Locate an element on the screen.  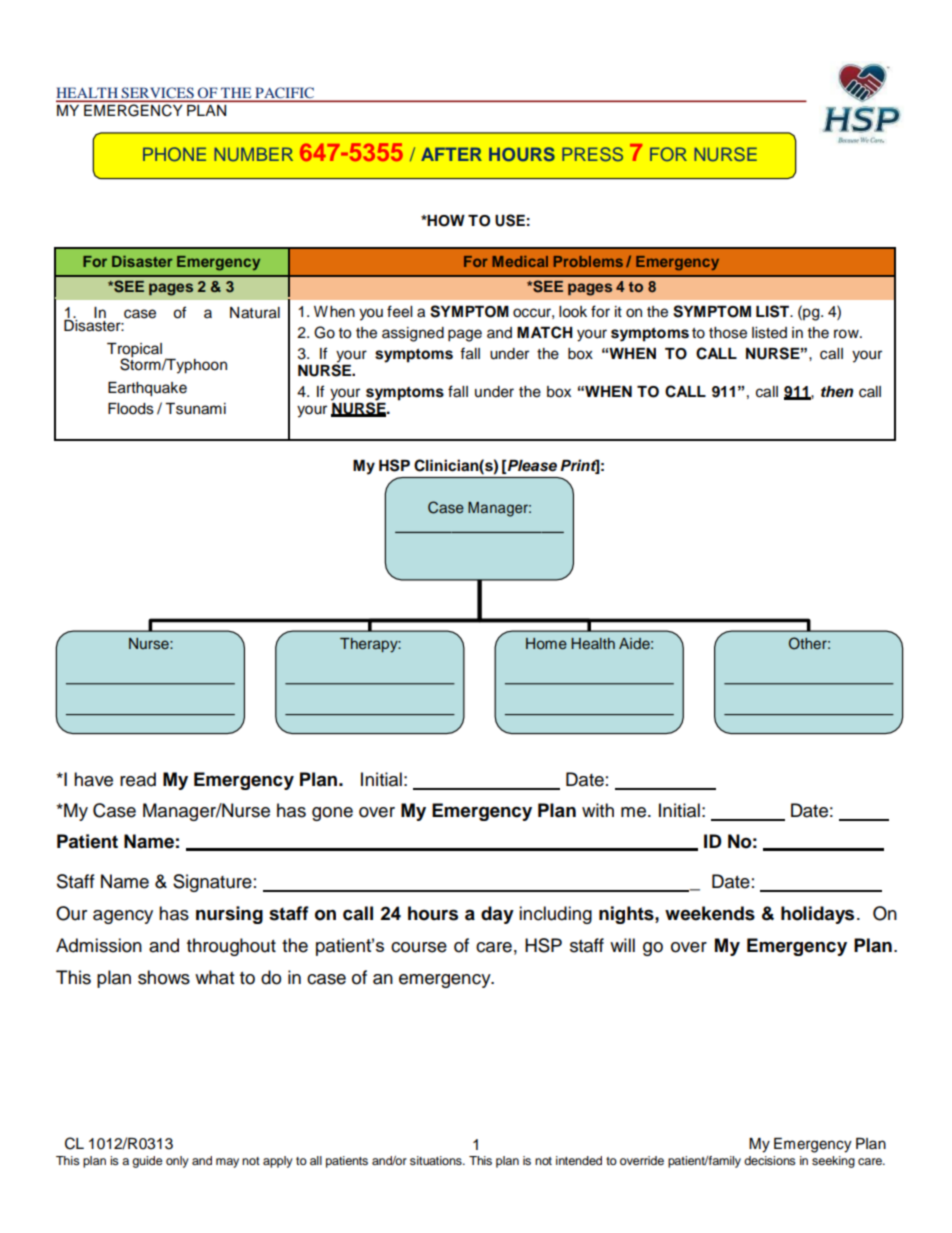
read is located at coordinates (138, 779).
